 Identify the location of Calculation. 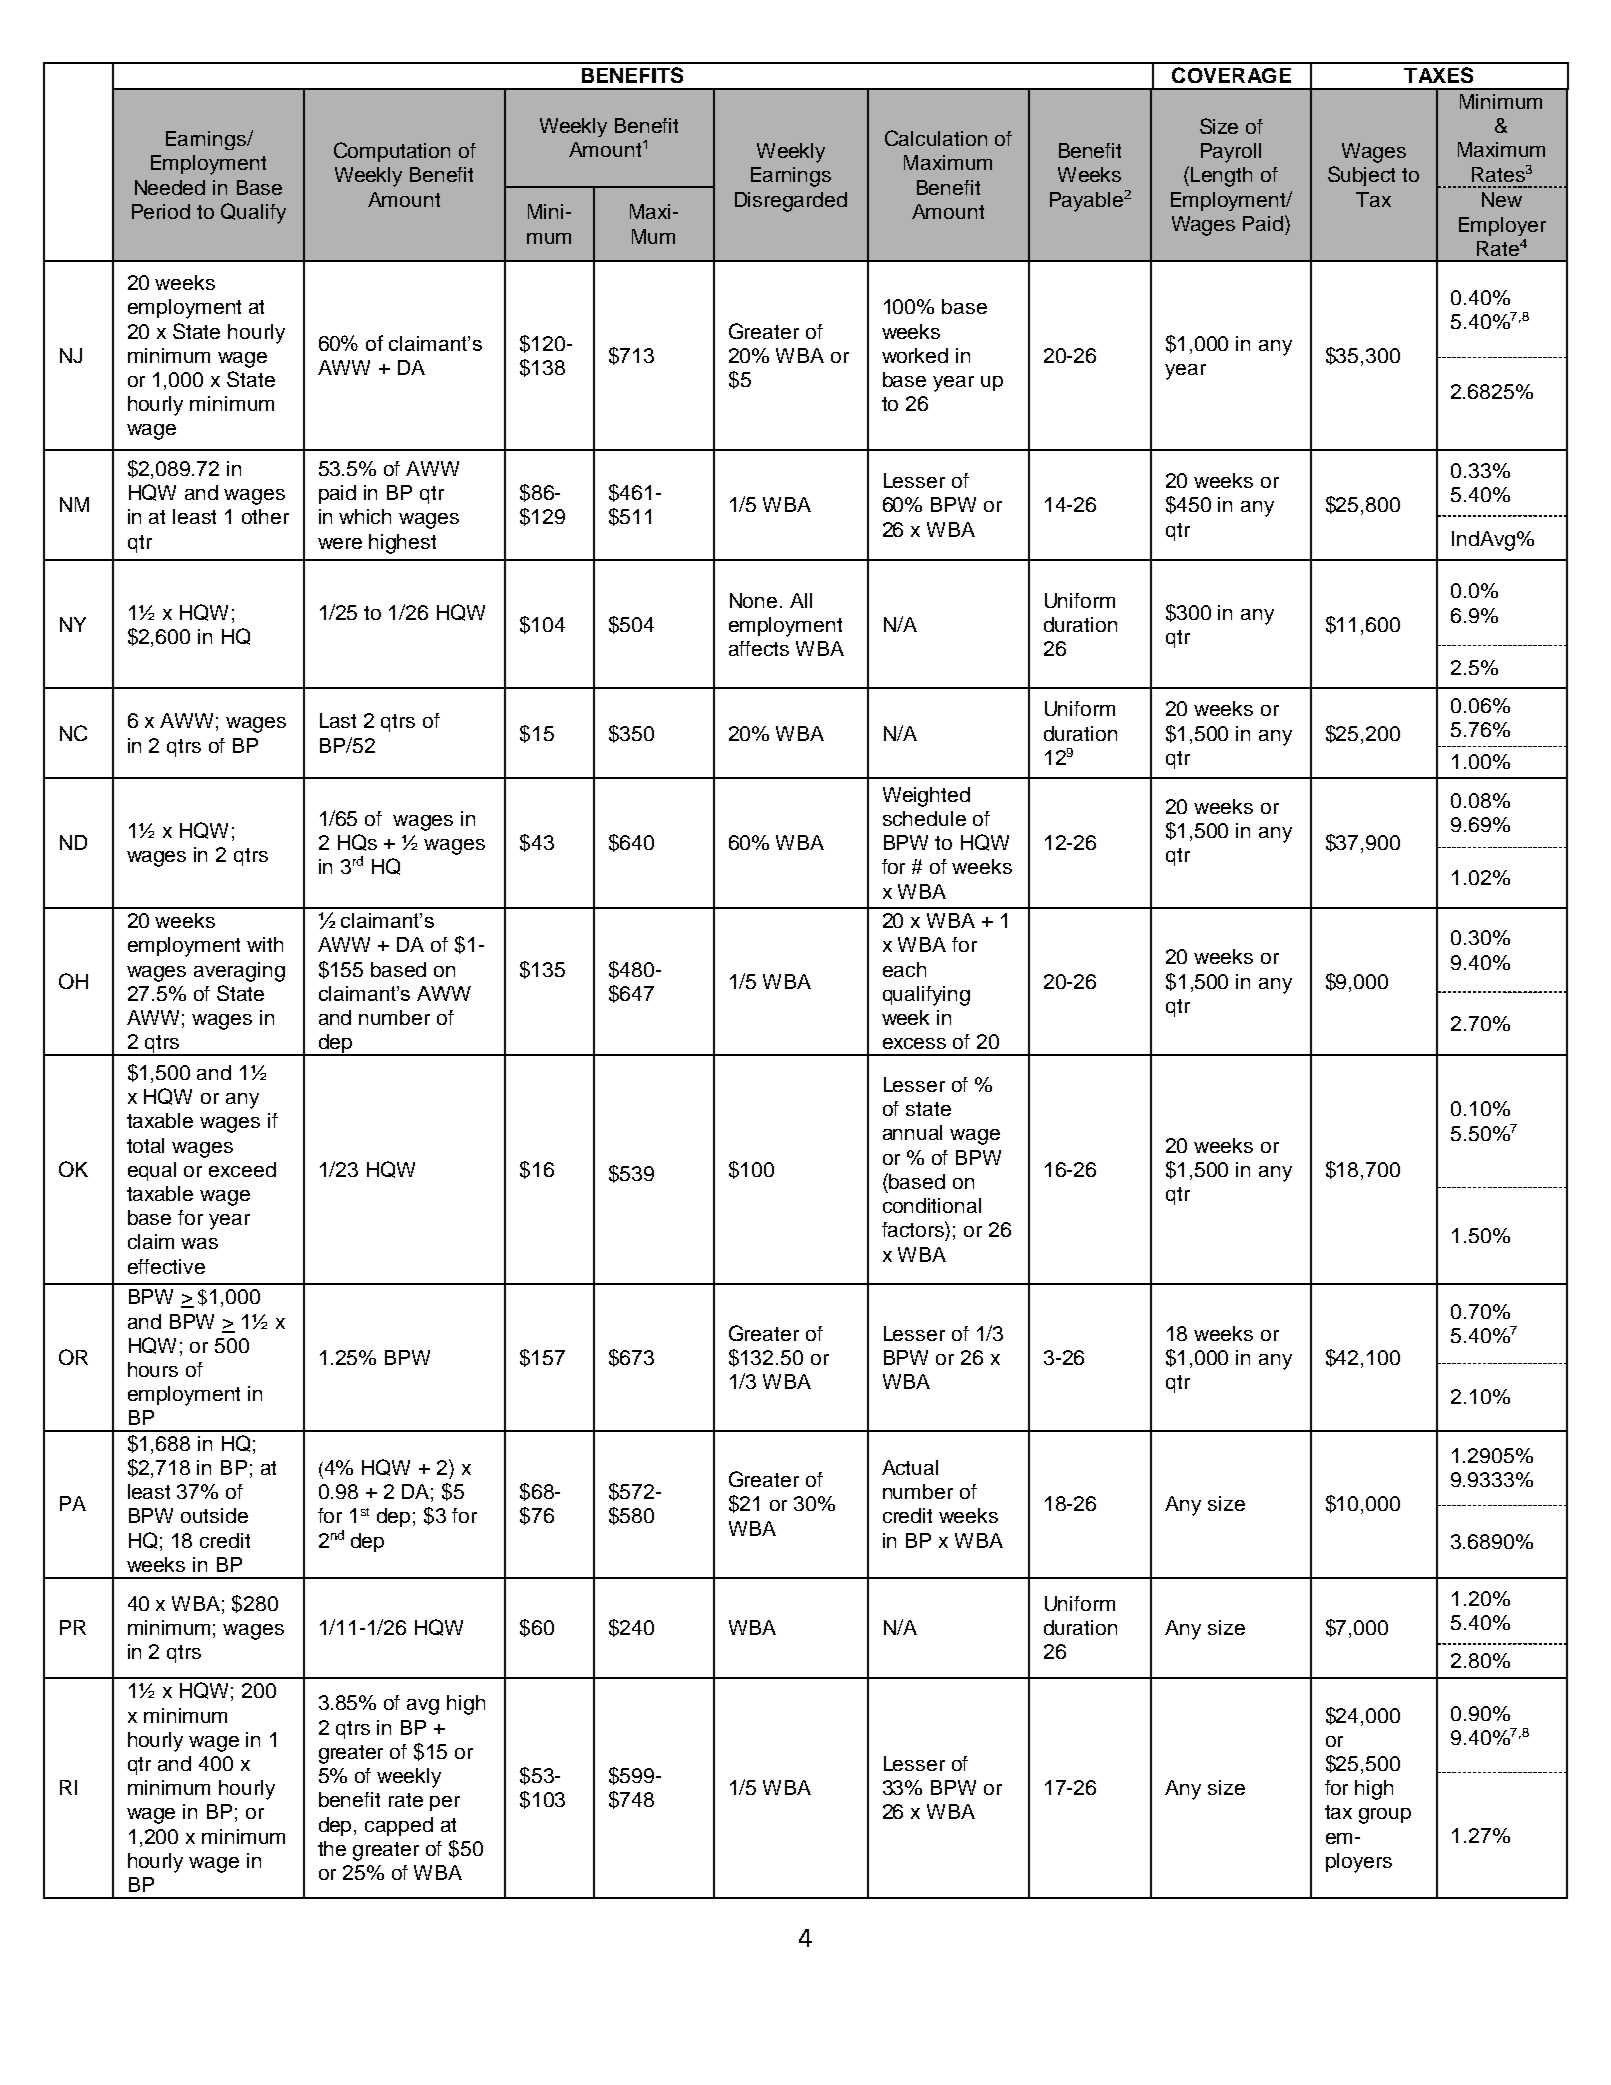
(936, 138).
